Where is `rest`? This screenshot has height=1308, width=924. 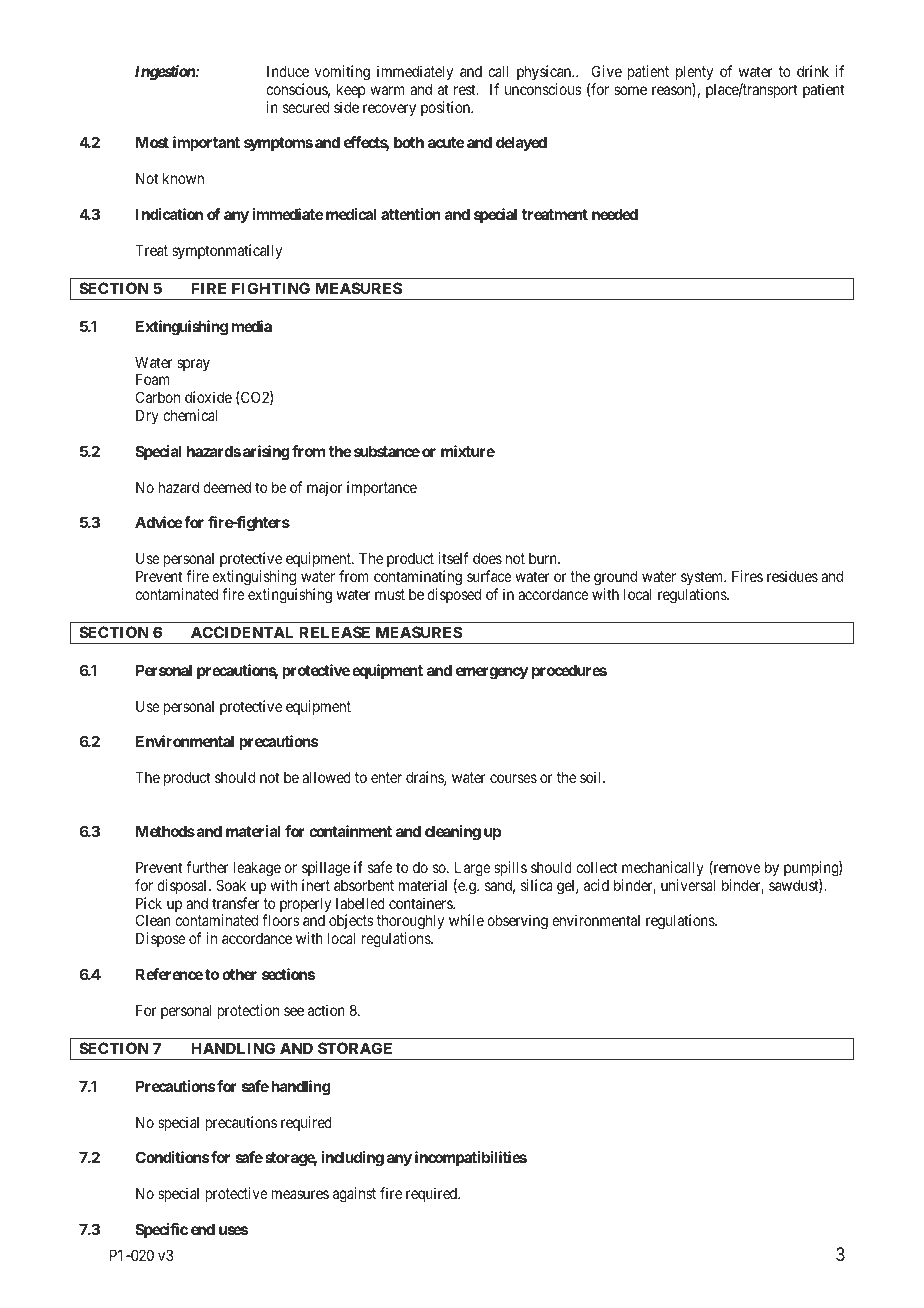
rest is located at coordinates (466, 89).
